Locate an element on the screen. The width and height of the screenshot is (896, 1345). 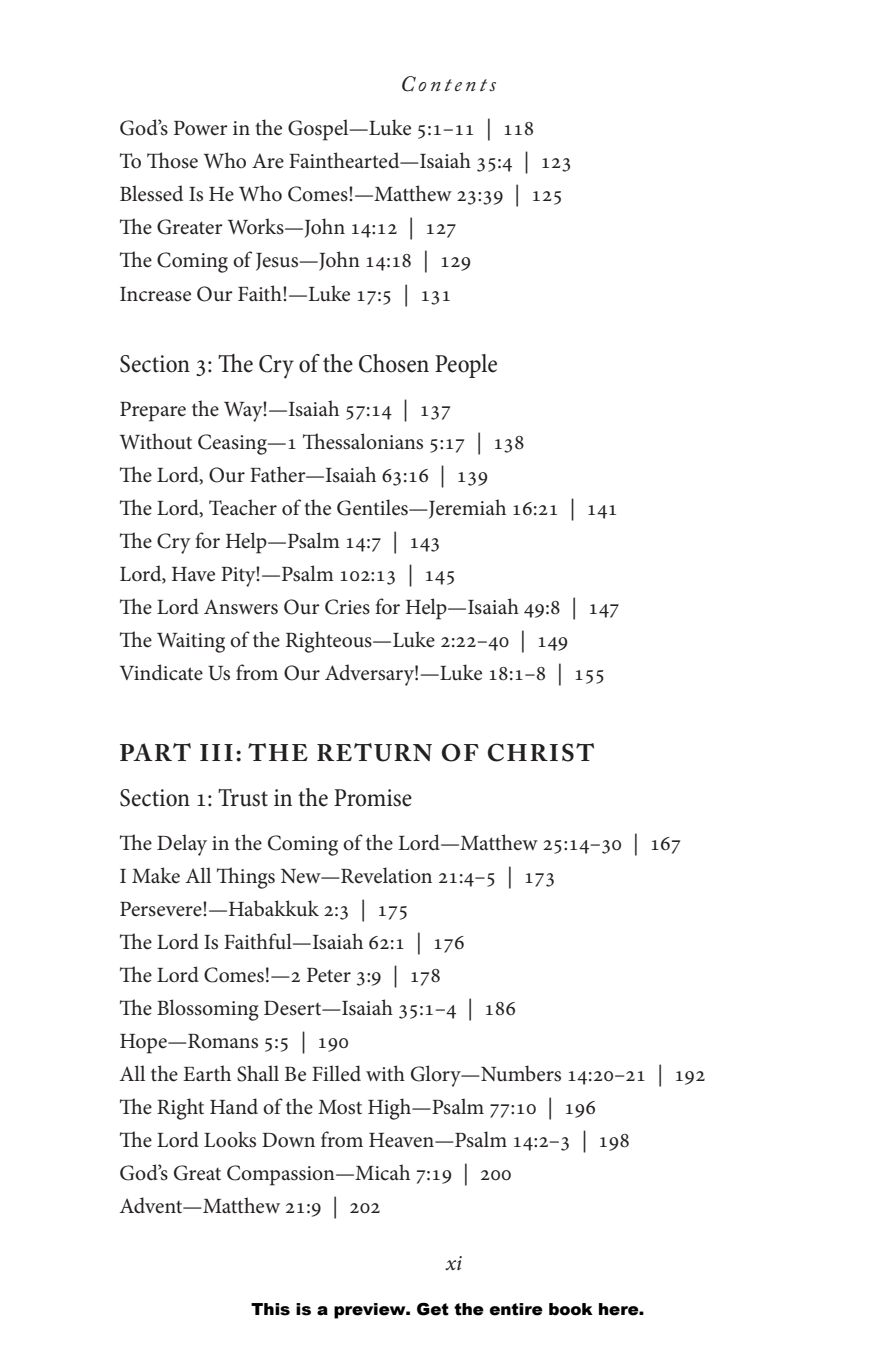
This is located at coordinates (270, 1309).
